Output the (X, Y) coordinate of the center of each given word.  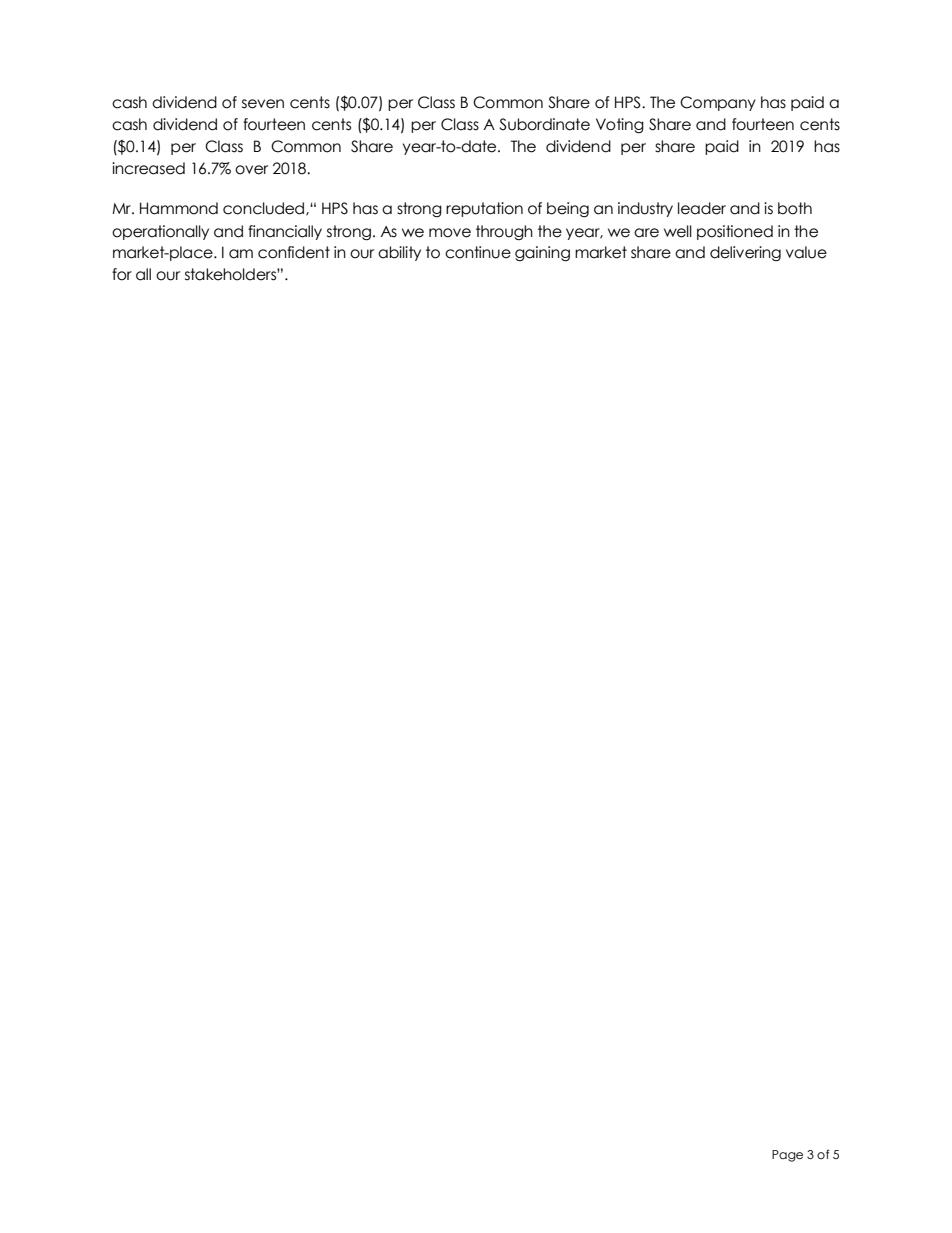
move (450, 233)
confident (294, 252)
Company (718, 103)
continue (478, 252)
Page (787, 1156)
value (806, 252)
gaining (542, 253)
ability (399, 253)
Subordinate (544, 124)
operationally (160, 232)
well (678, 231)
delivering (745, 253)
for (122, 274)
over (251, 170)
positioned (735, 232)
